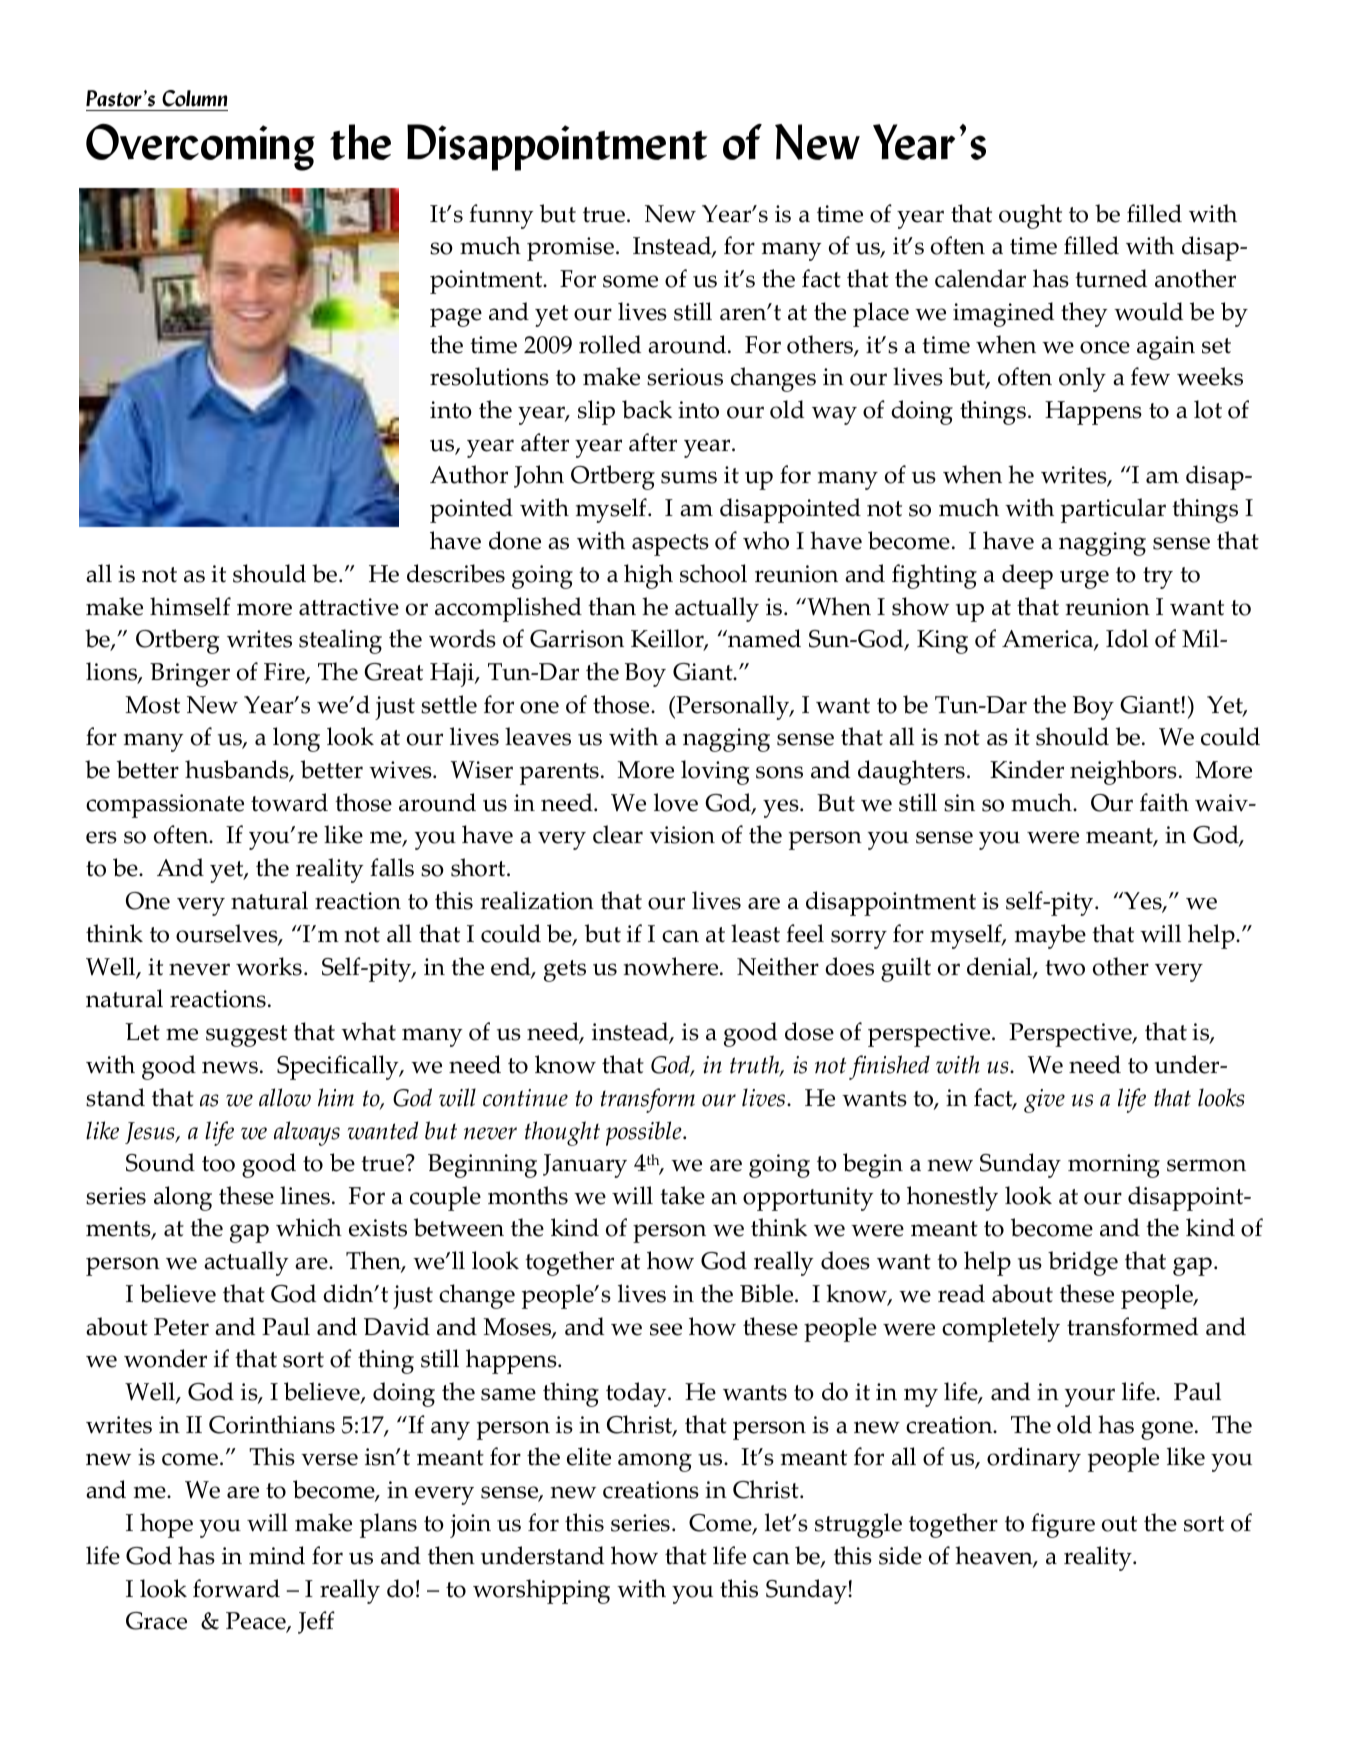 This document has width=1350, height=1747. What do you see at coordinates (340, 641) in the document?
I see `stealing` at bounding box center [340, 641].
